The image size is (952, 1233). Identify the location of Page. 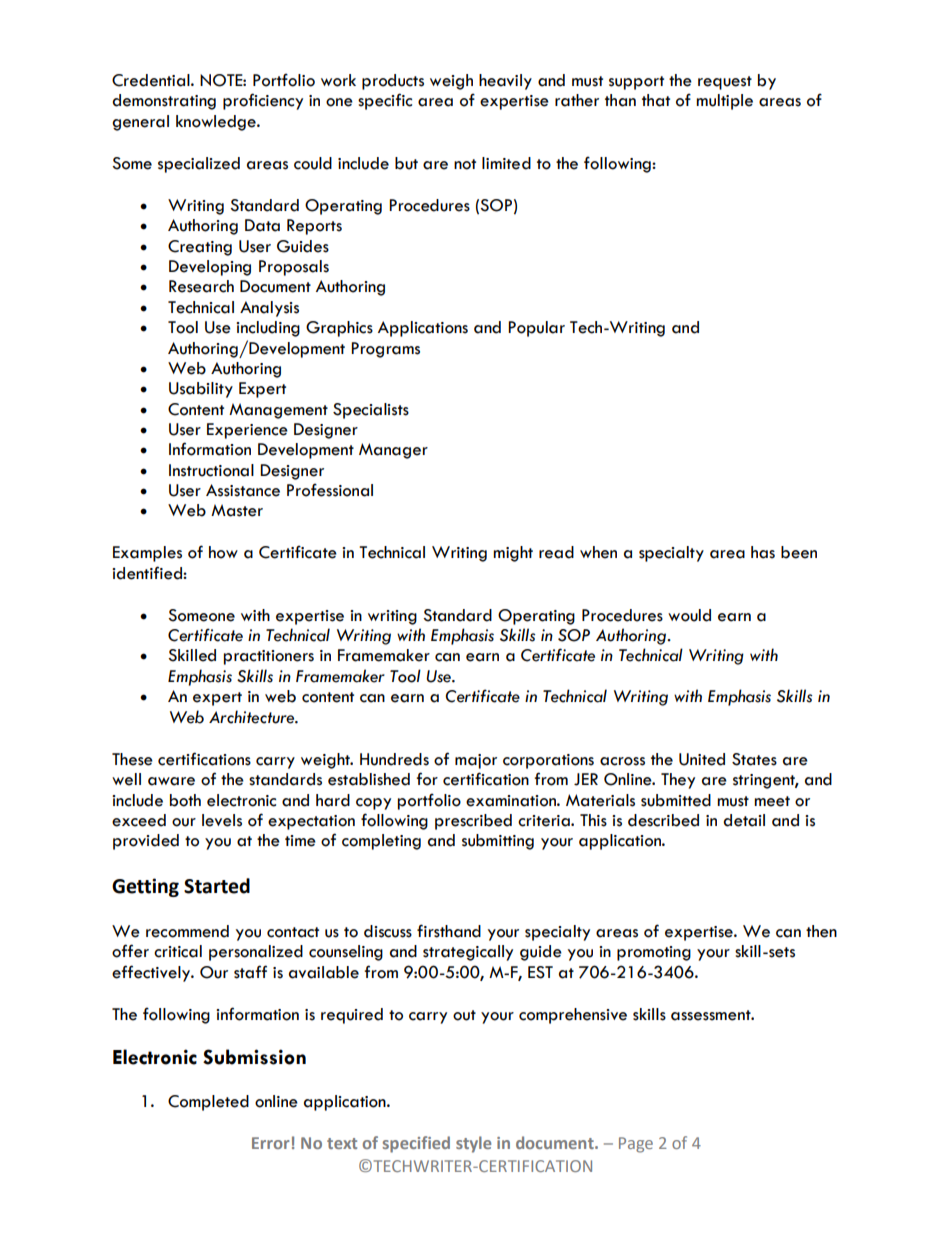
(636, 1145).
